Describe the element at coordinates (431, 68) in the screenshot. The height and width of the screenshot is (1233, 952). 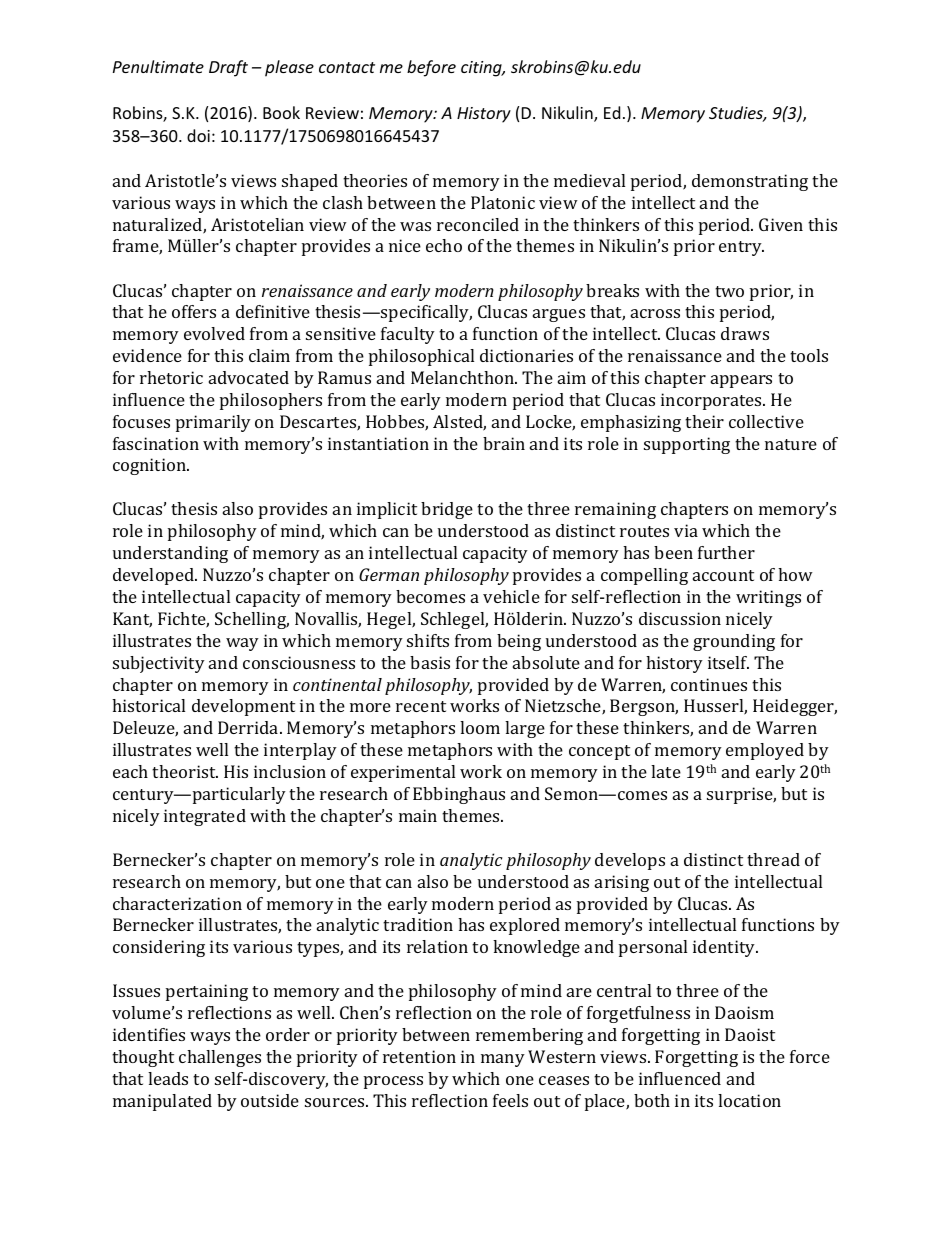
I see `before` at that location.
